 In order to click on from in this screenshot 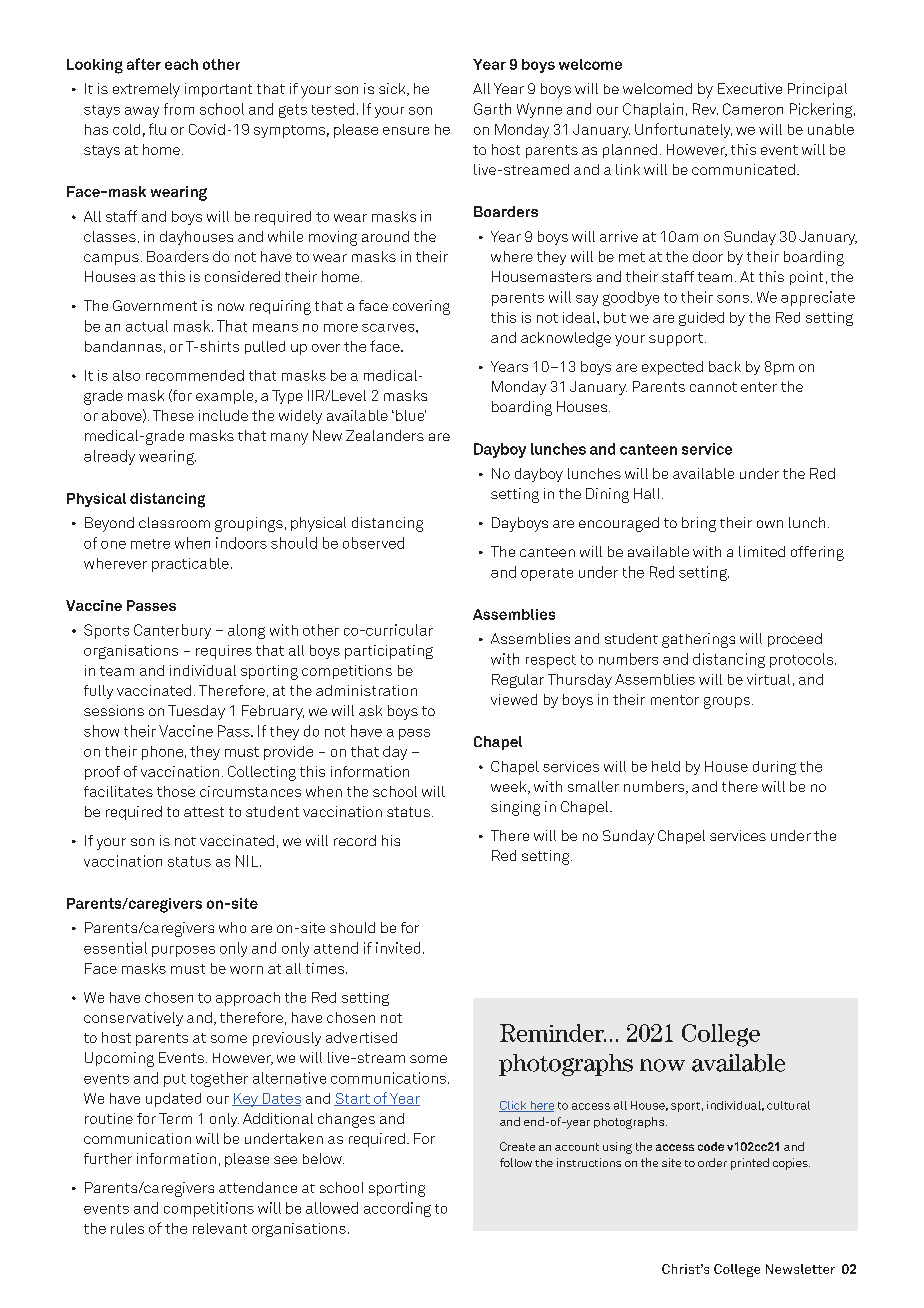, I will do `click(179, 109)`.
